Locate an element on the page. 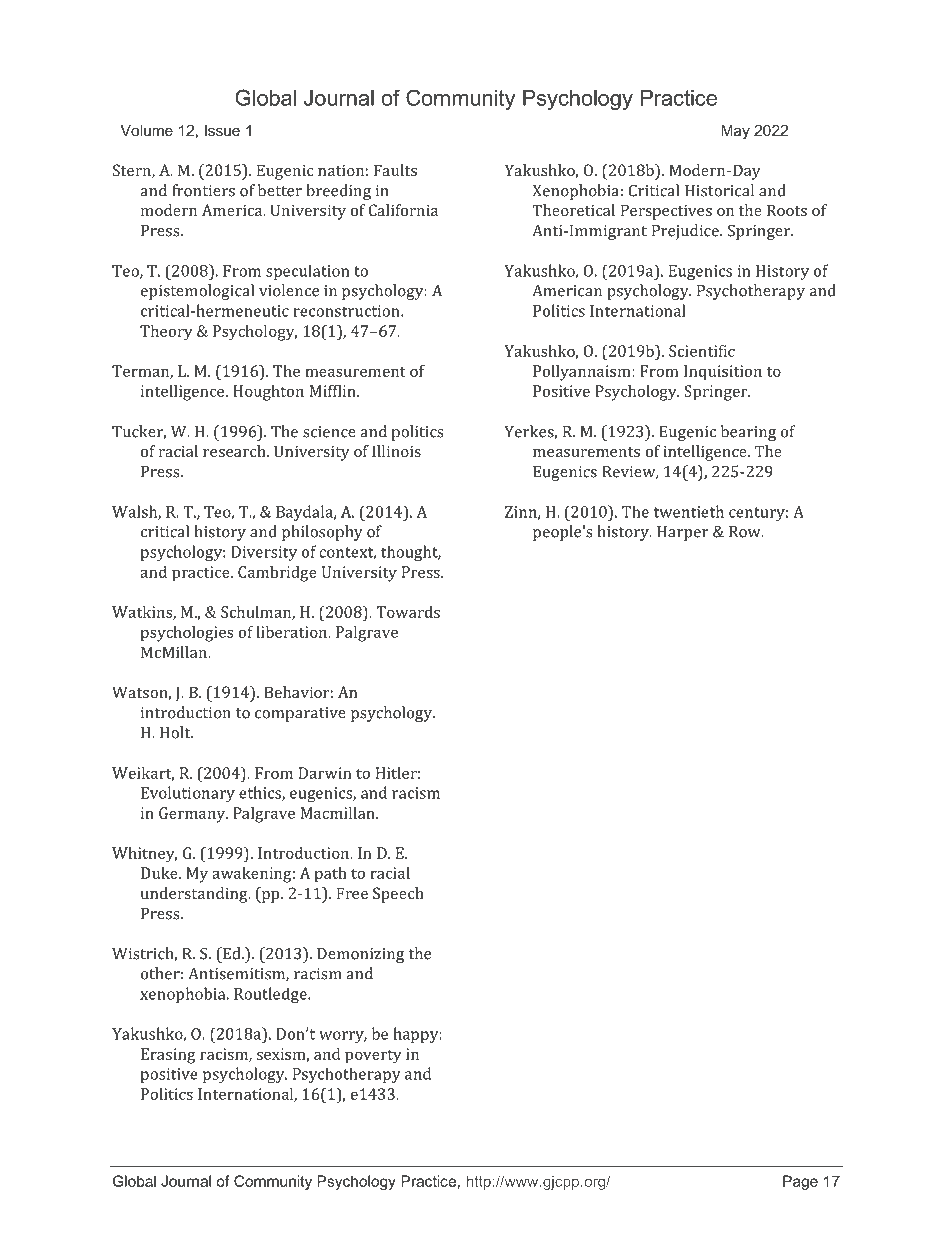 This document has width=952, height=1233. frontiers is located at coordinates (203, 190).
